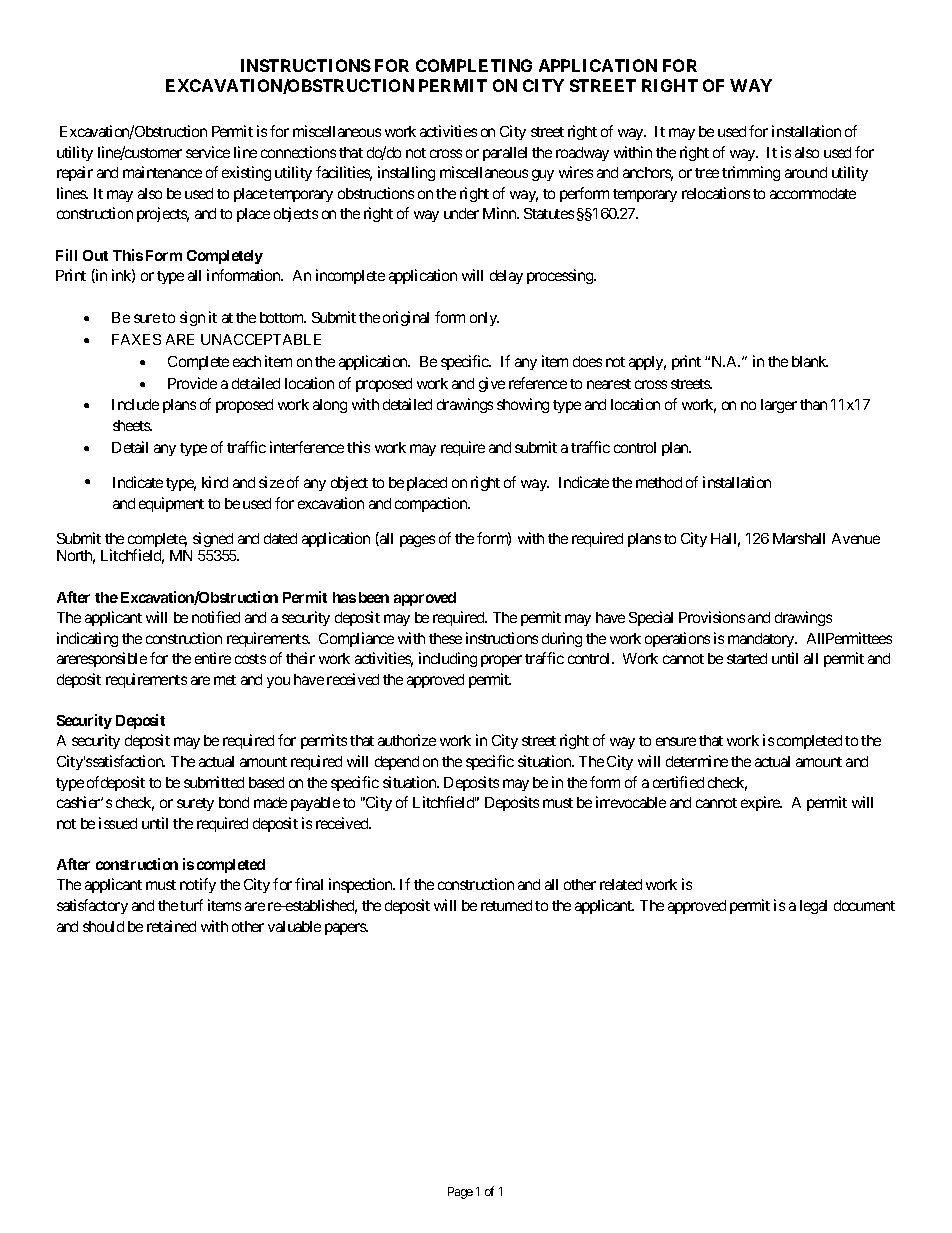 The image size is (952, 1233). Describe the element at coordinates (751, 173) in the document. I see `trimming` at that location.
